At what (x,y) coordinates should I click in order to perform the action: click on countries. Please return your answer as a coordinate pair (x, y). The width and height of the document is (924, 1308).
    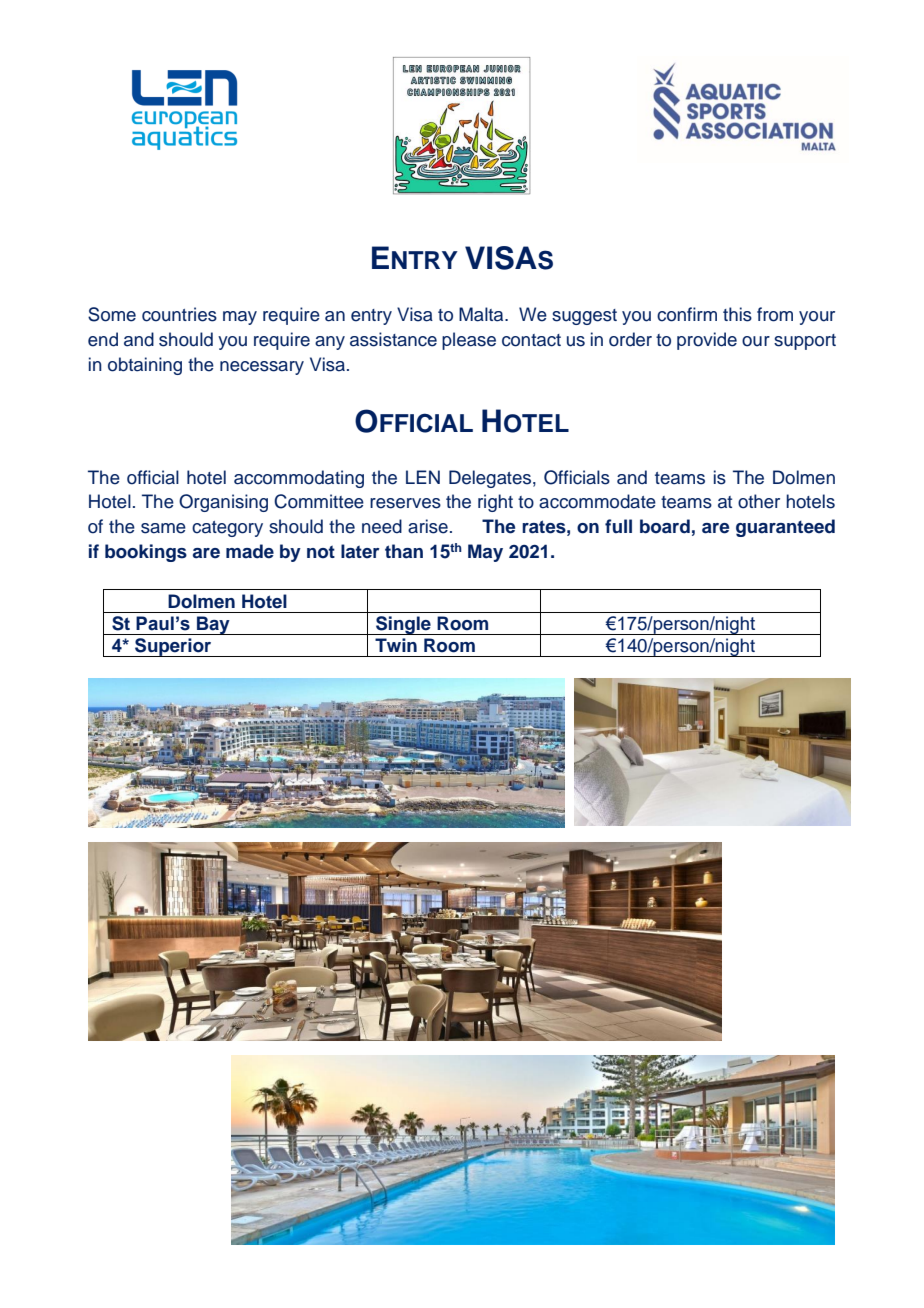
    Looking at the image, I should click on (179, 314).
